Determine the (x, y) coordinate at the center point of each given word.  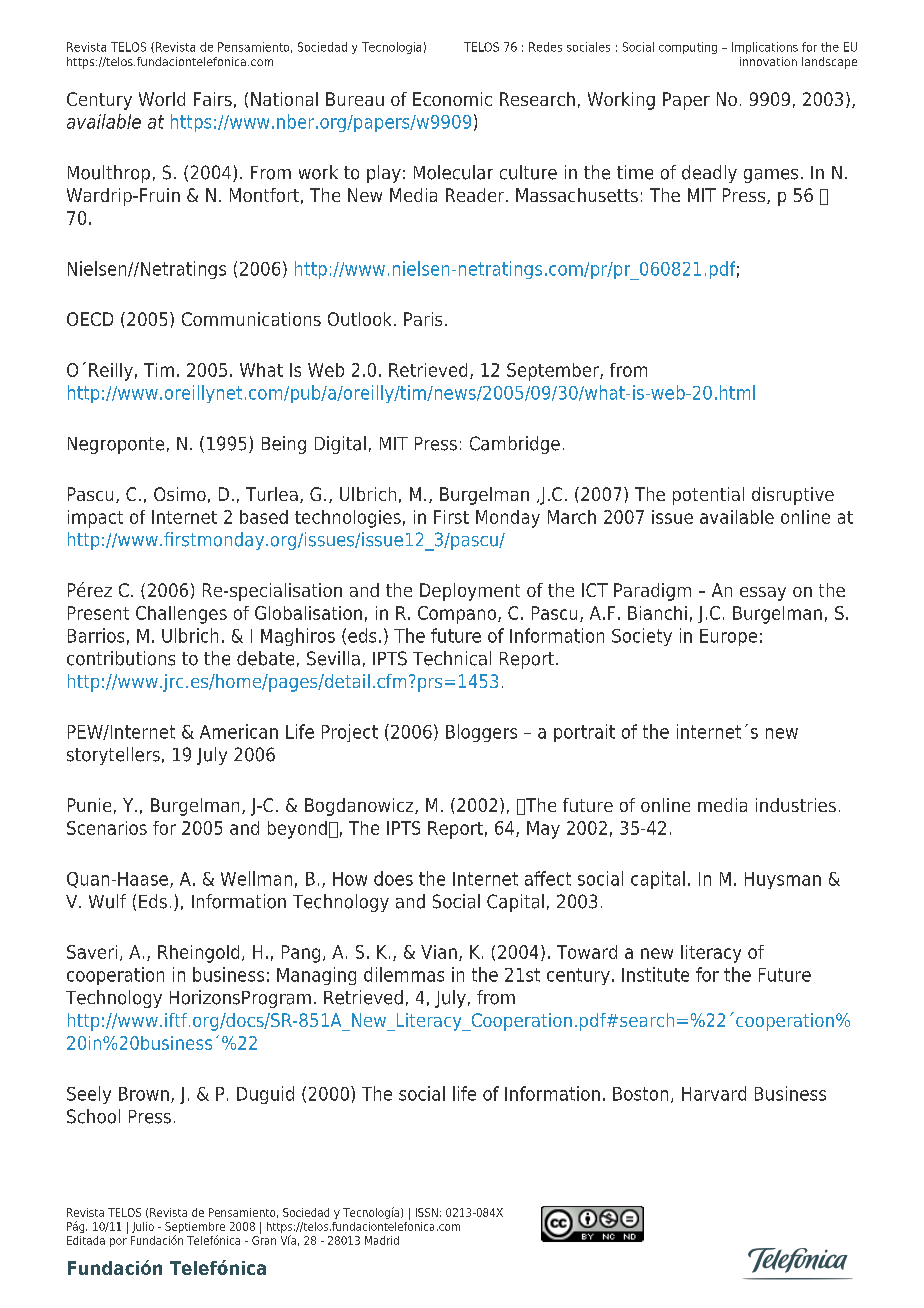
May (543, 830)
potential (708, 496)
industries (796, 805)
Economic (452, 99)
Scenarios (107, 828)
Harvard (714, 1093)
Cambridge (515, 445)
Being (284, 445)
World (162, 99)
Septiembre (195, 1229)
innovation (768, 61)
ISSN (427, 1212)
